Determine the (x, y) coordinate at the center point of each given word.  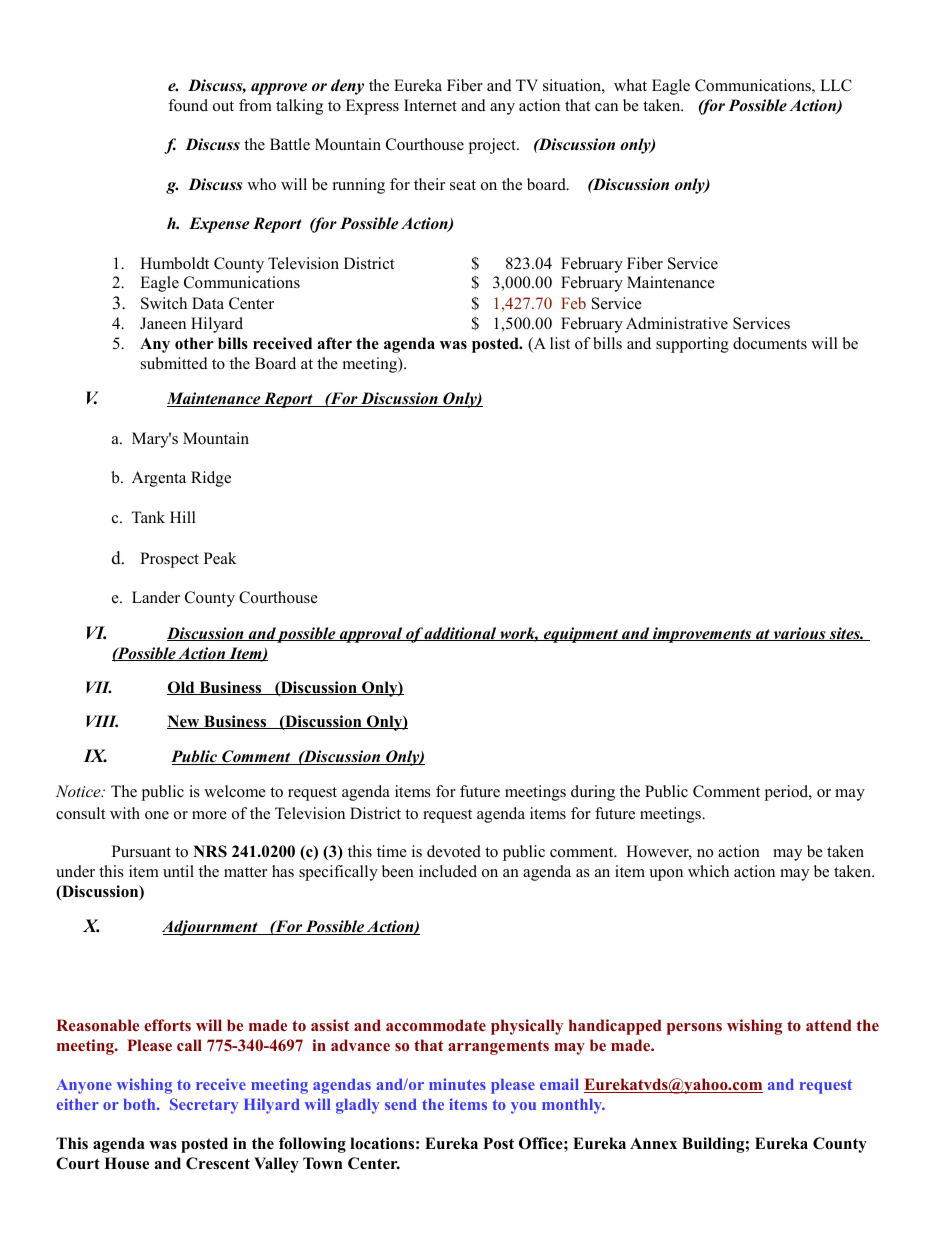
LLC (836, 85)
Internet (430, 105)
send (401, 1104)
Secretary (204, 1106)
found (188, 105)
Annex (653, 1143)
